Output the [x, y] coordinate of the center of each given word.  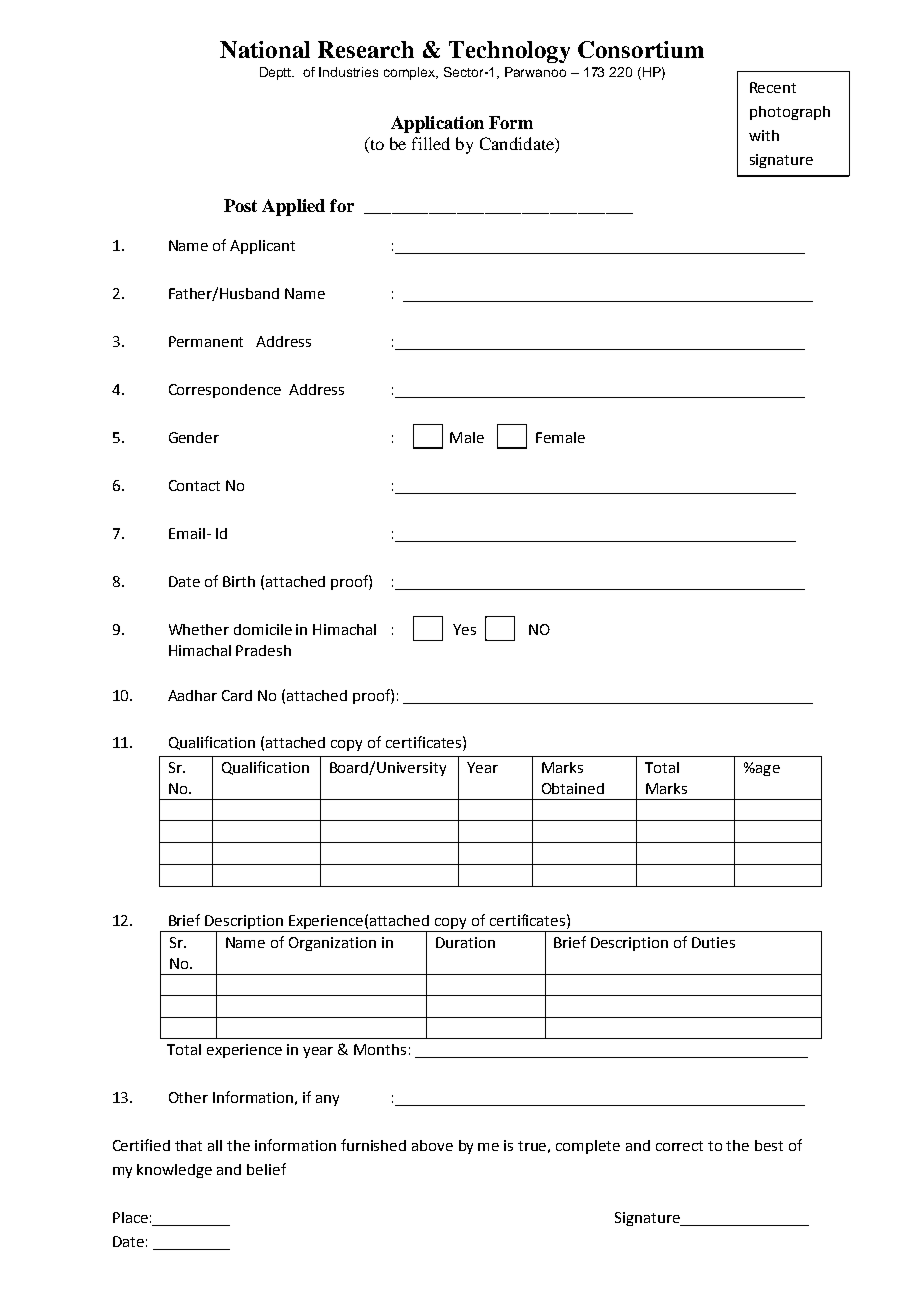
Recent [773, 87]
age [767, 770]
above [432, 1145]
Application [437, 124]
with [764, 135]
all [215, 1145]
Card [237, 695]
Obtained [573, 788]
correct [679, 1146]
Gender [194, 437]
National [265, 49]
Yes [464, 629]
